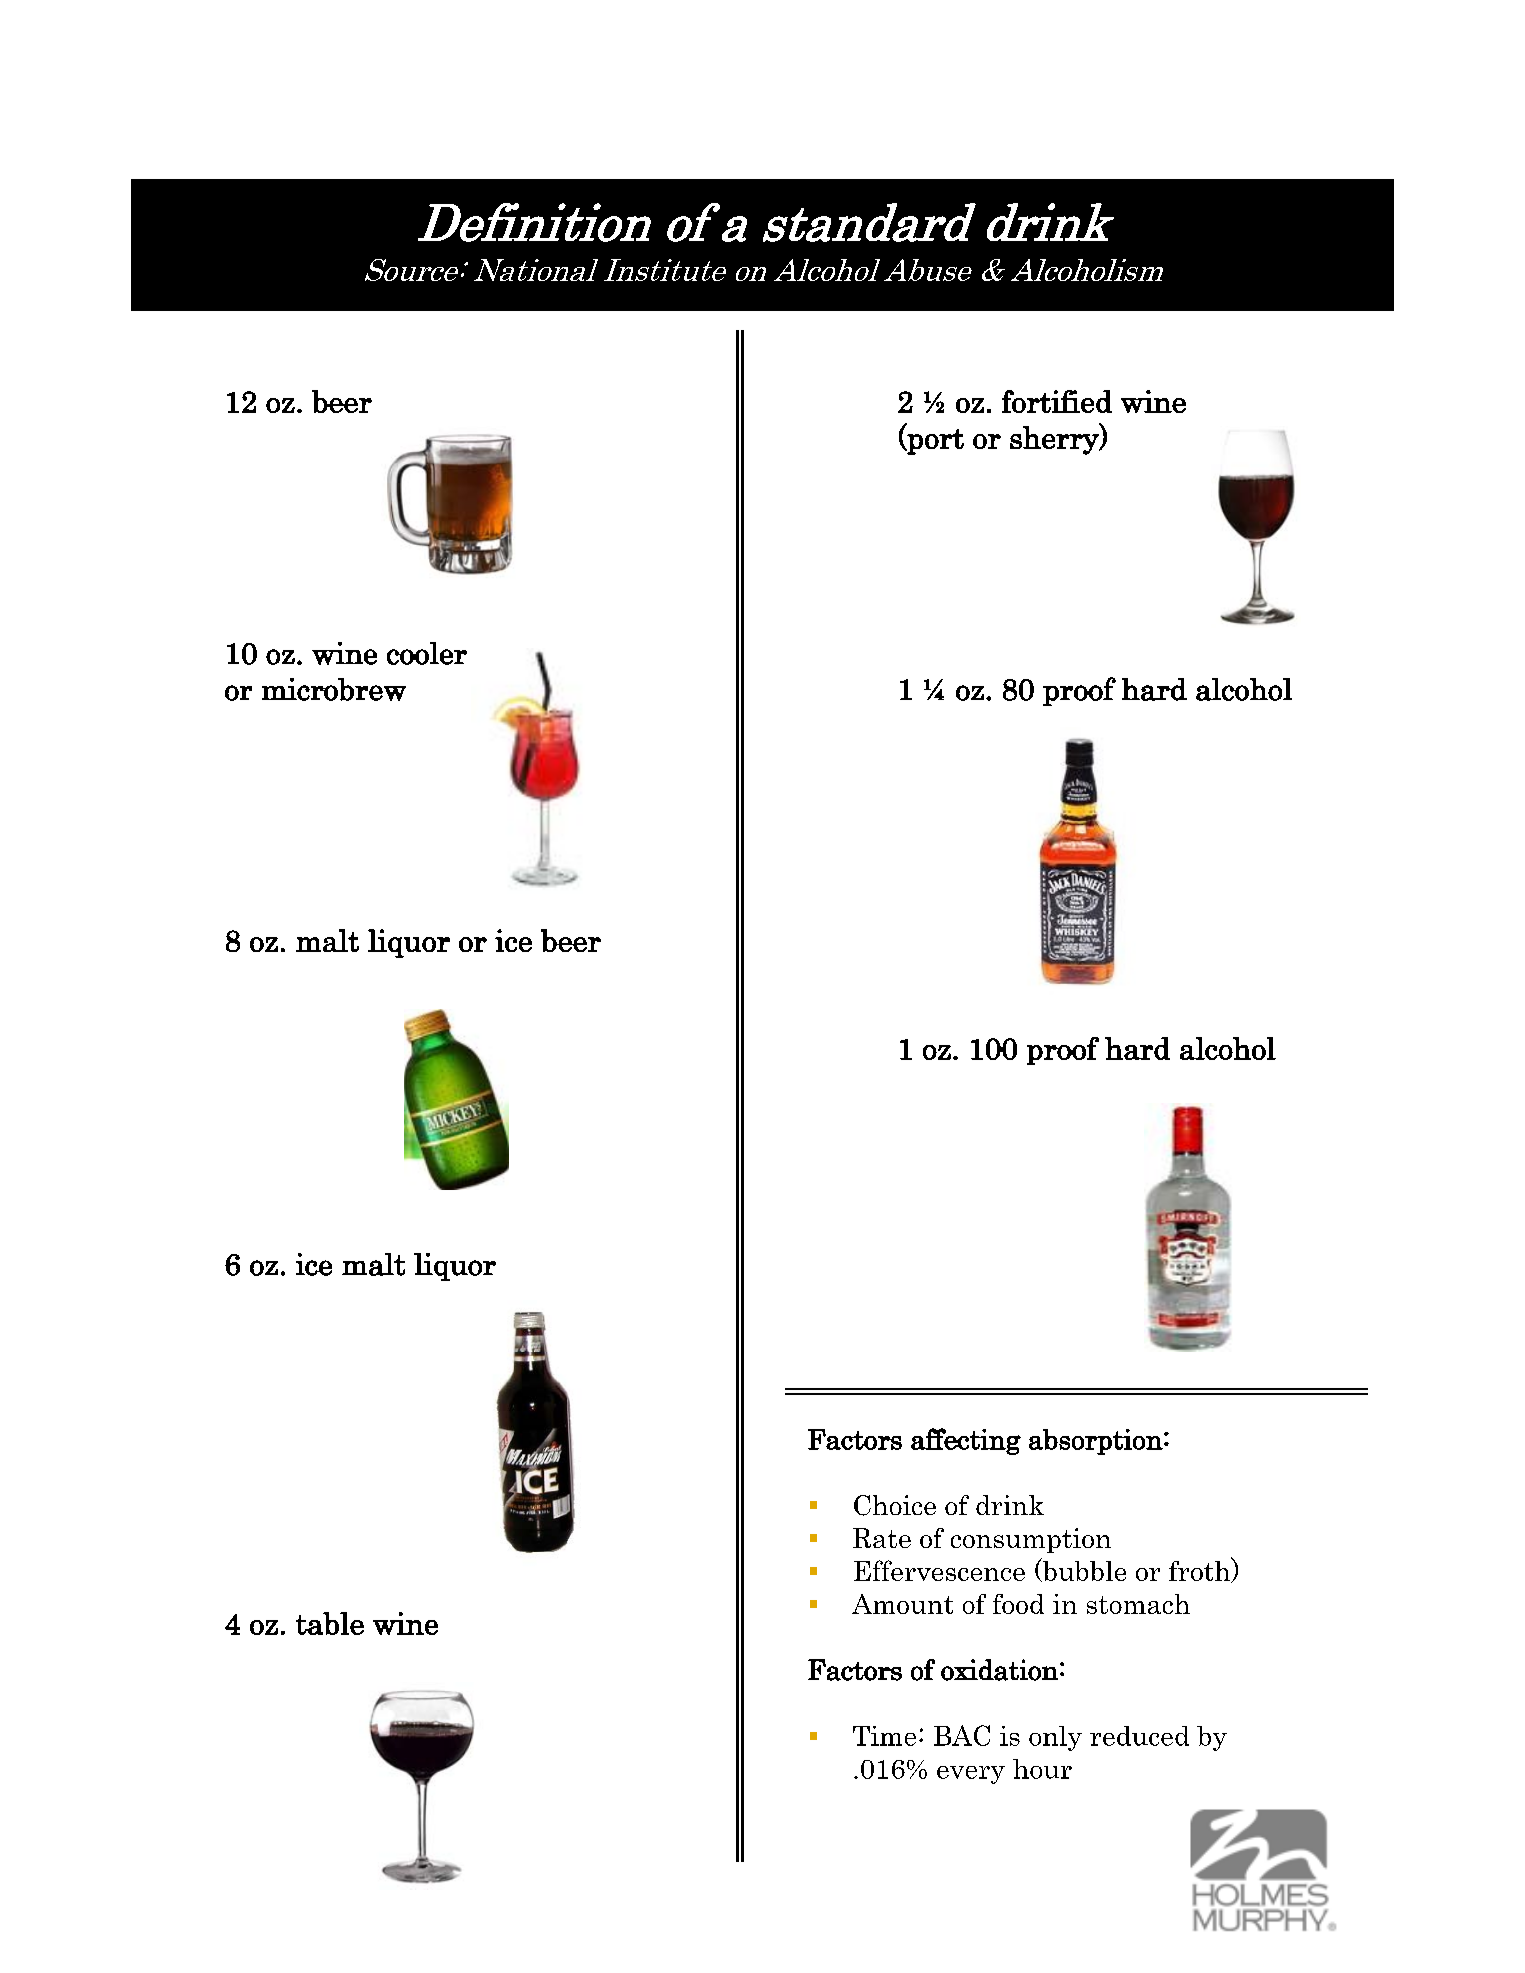 This page has width=1525, height=1973. What do you see at coordinates (1031, 1540) in the page?
I see `consumption` at bounding box center [1031, 1540].
